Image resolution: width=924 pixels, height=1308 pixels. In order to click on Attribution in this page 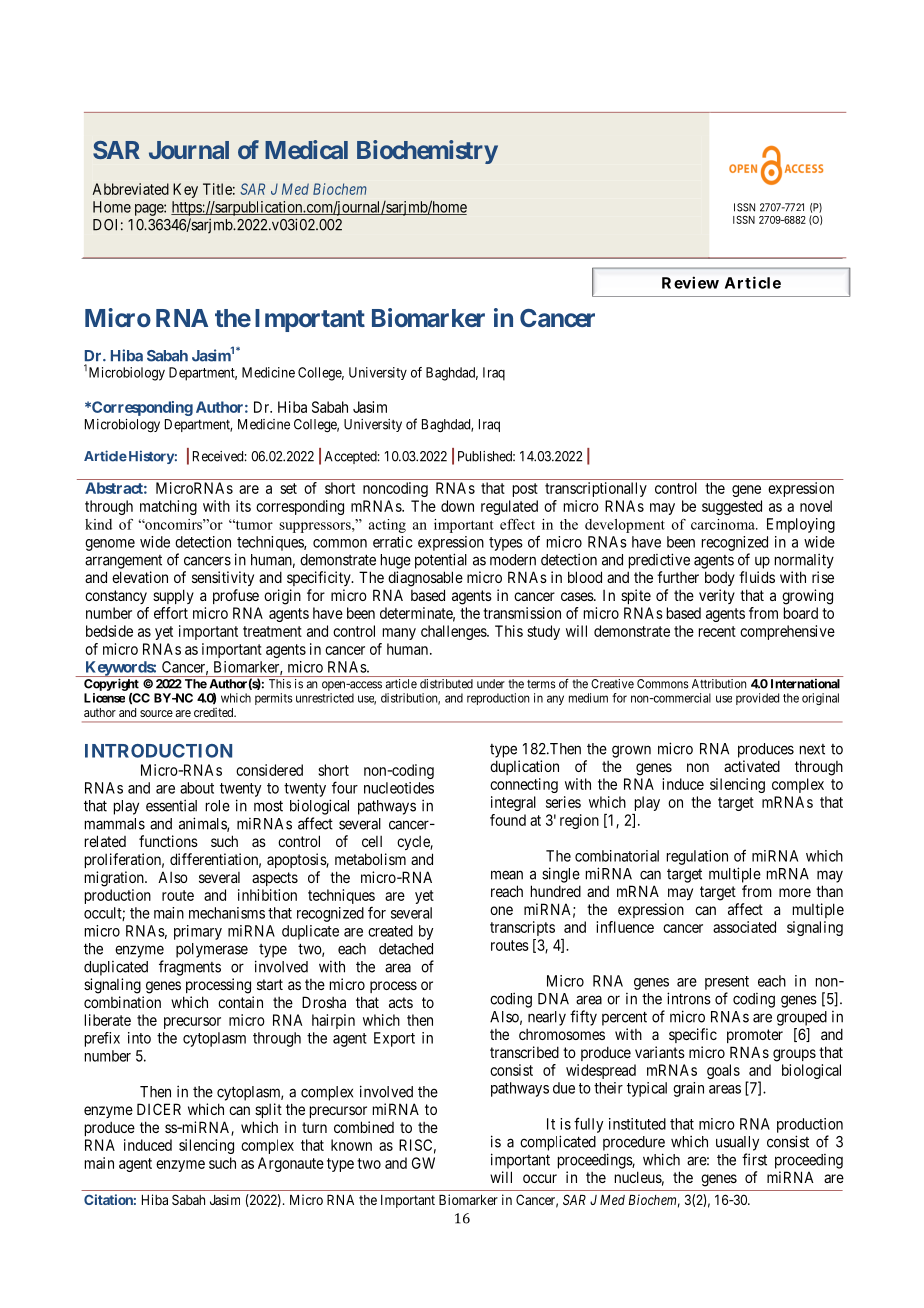, I will do `click(719, 684)`.
